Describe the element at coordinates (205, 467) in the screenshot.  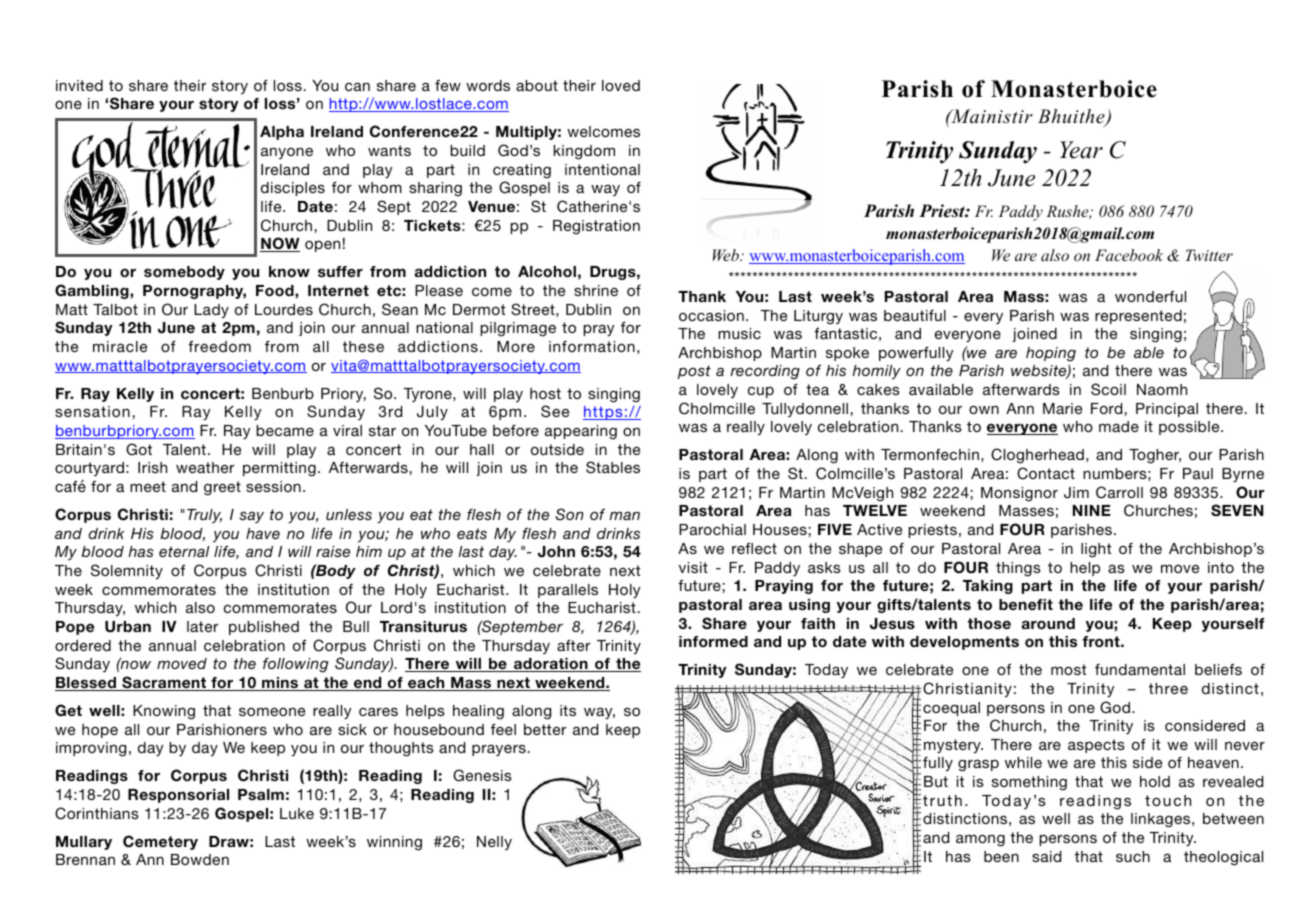
I see `weather` at that location.
